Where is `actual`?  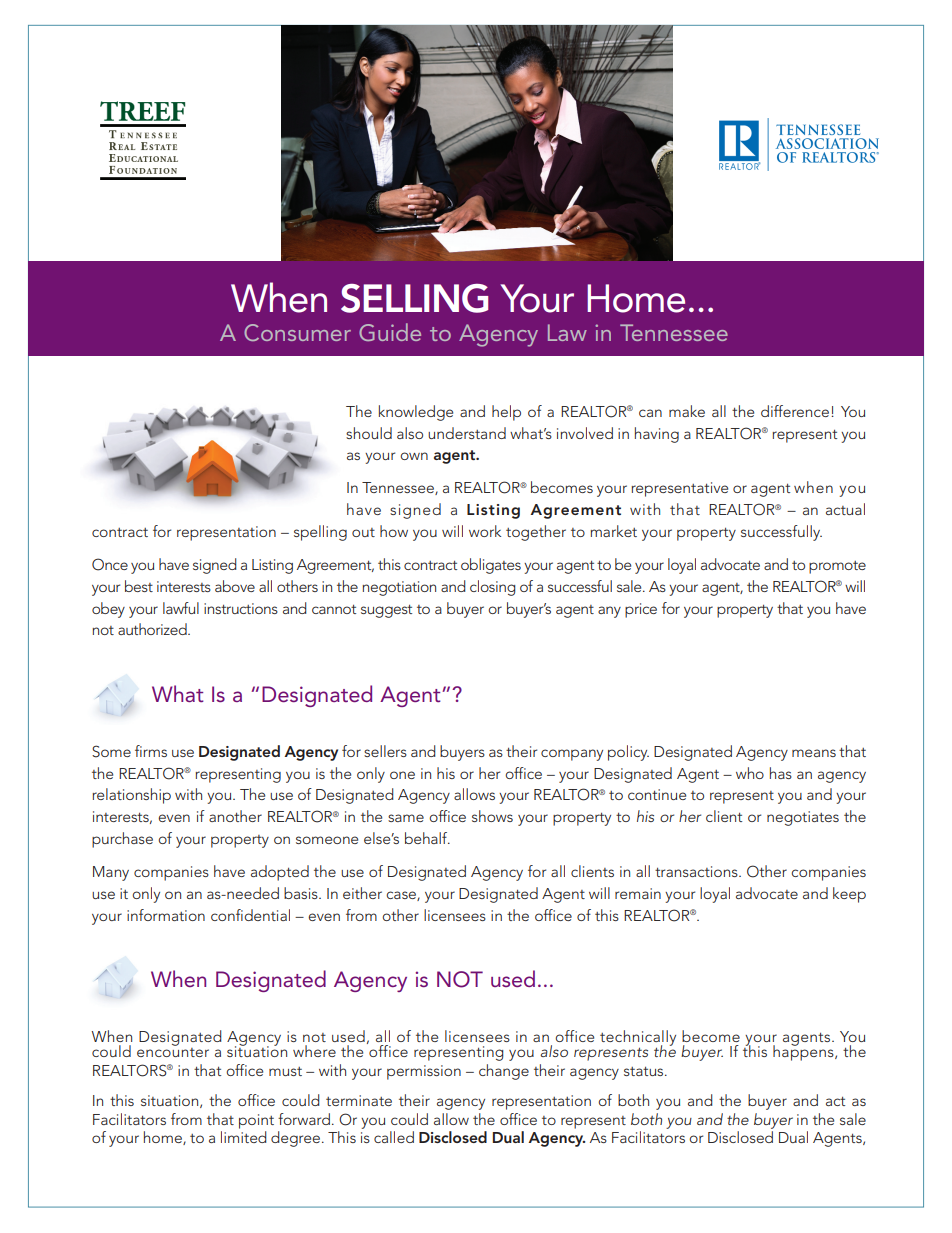
actual is located at coordinates (845, 509).
